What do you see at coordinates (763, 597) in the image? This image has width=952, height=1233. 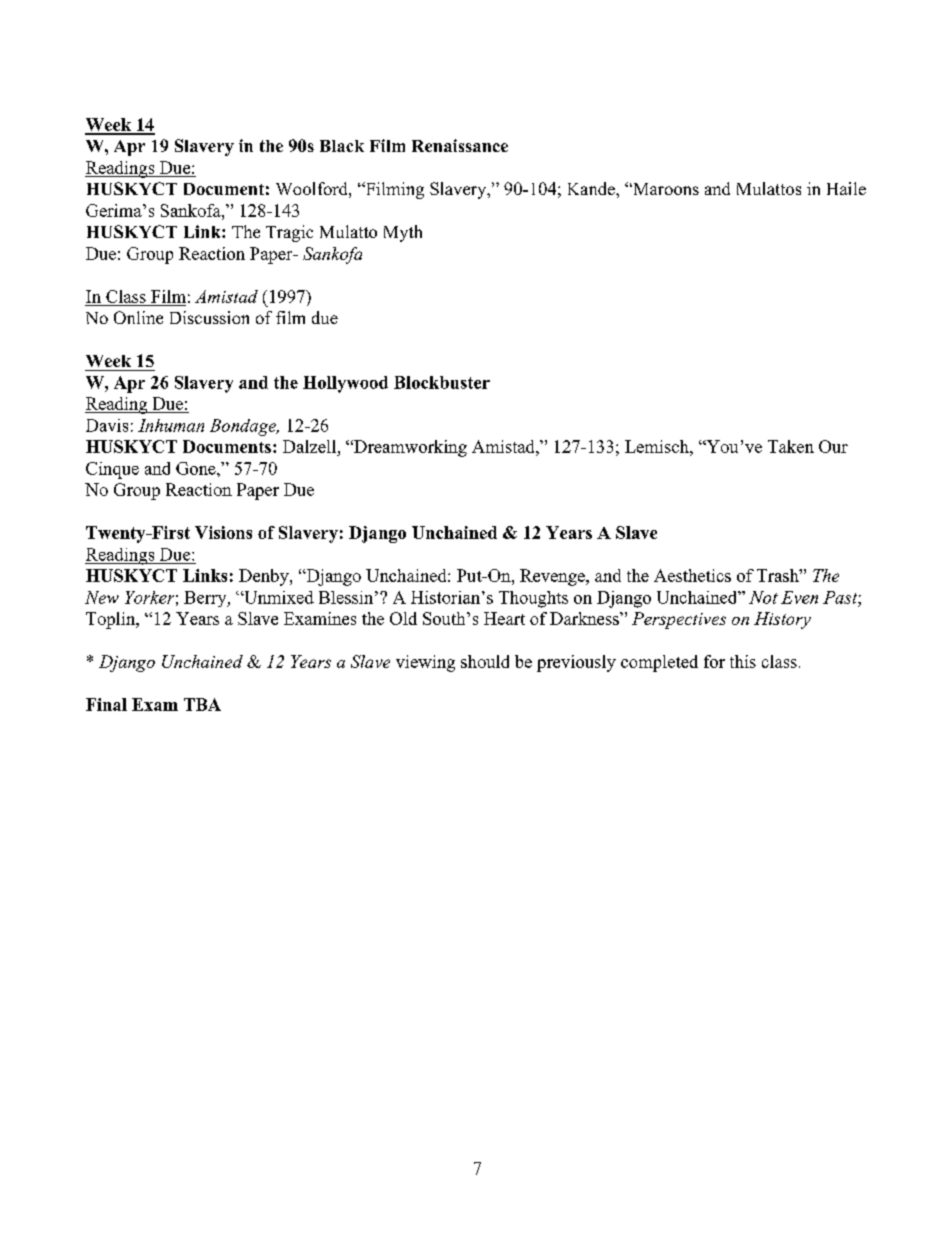 I see `Not` at bounding box center [763, 597].
